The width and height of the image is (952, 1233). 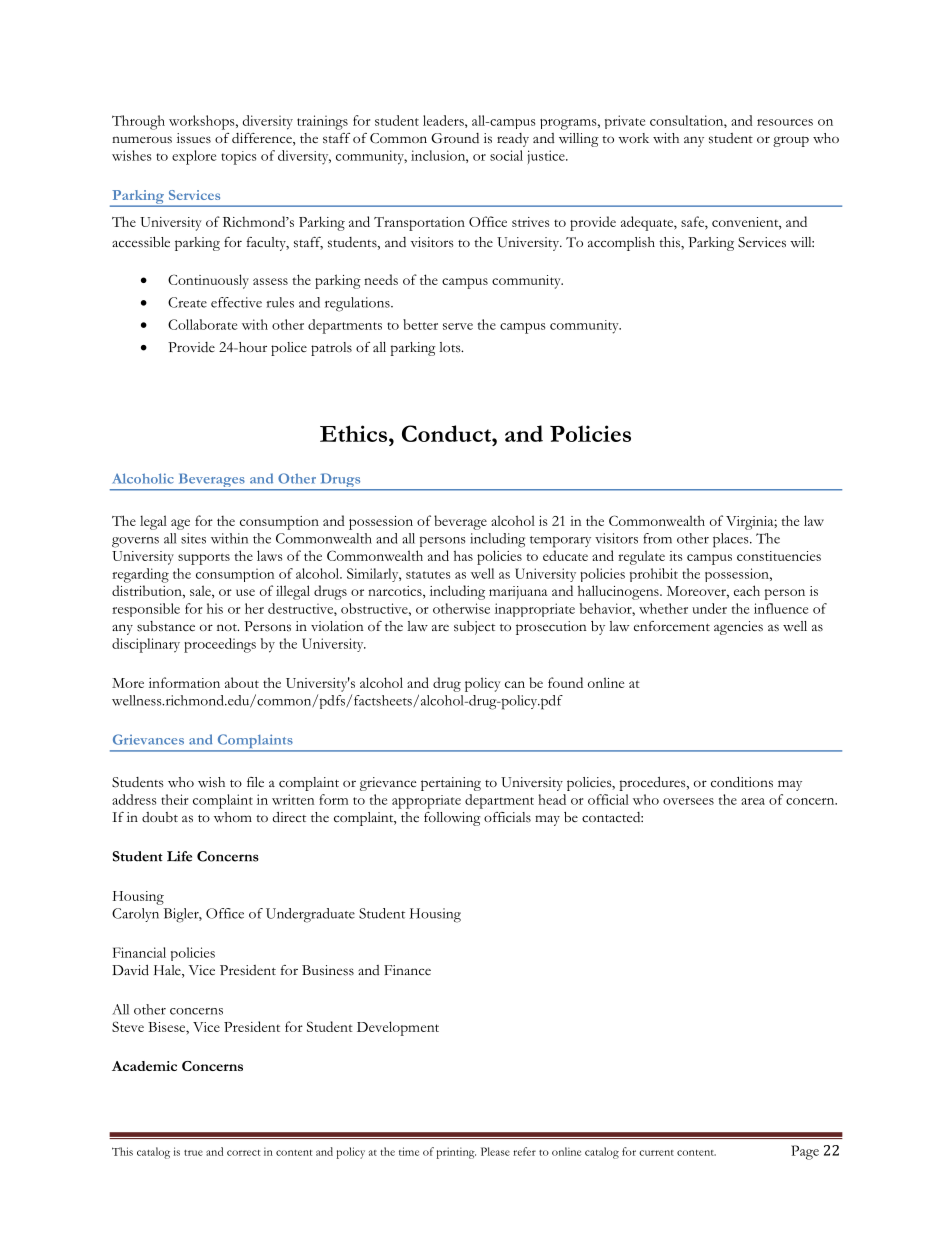 I want to click on Conduct, so click(x=447, y=433).
